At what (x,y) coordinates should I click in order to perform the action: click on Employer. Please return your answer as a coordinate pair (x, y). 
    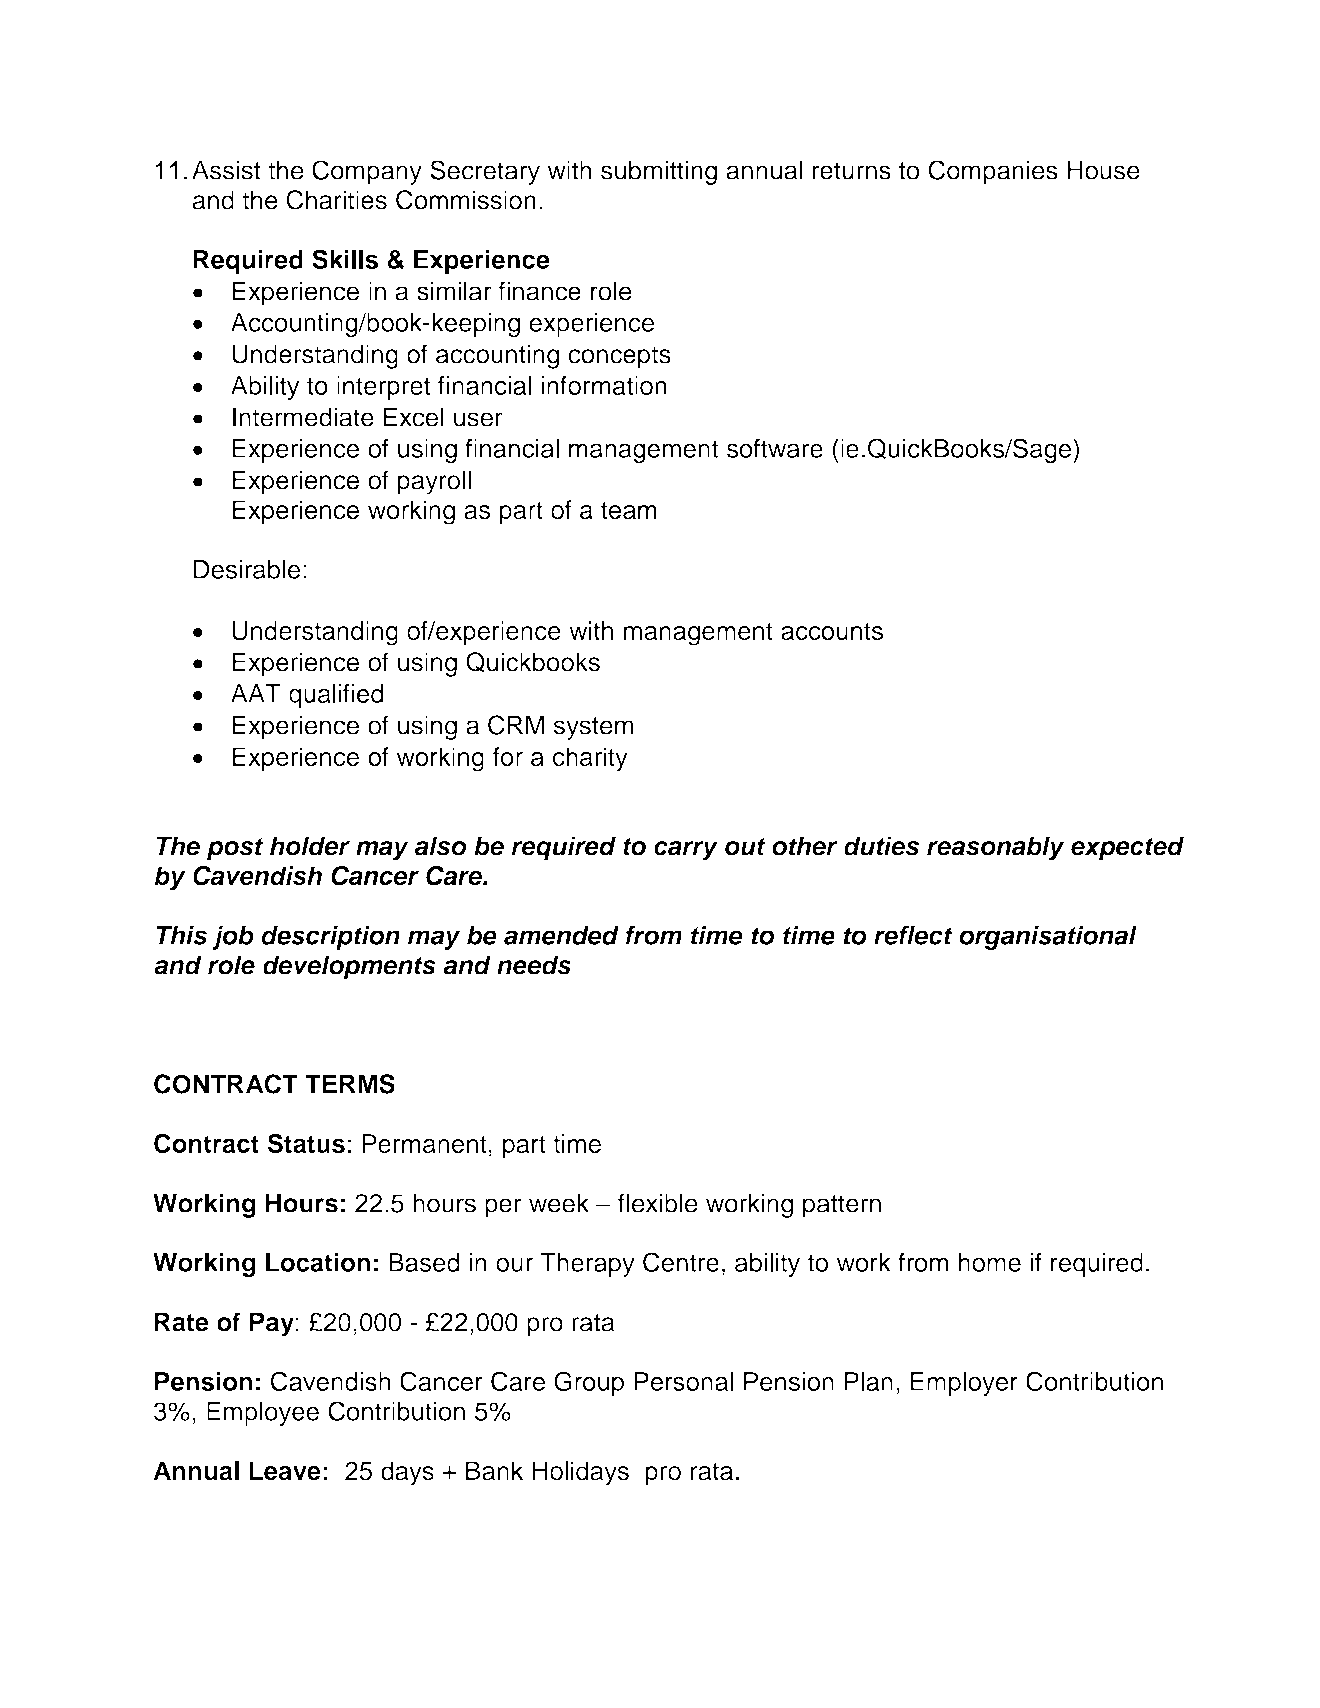
    Looking at the image, I should click on (964, 1384).
